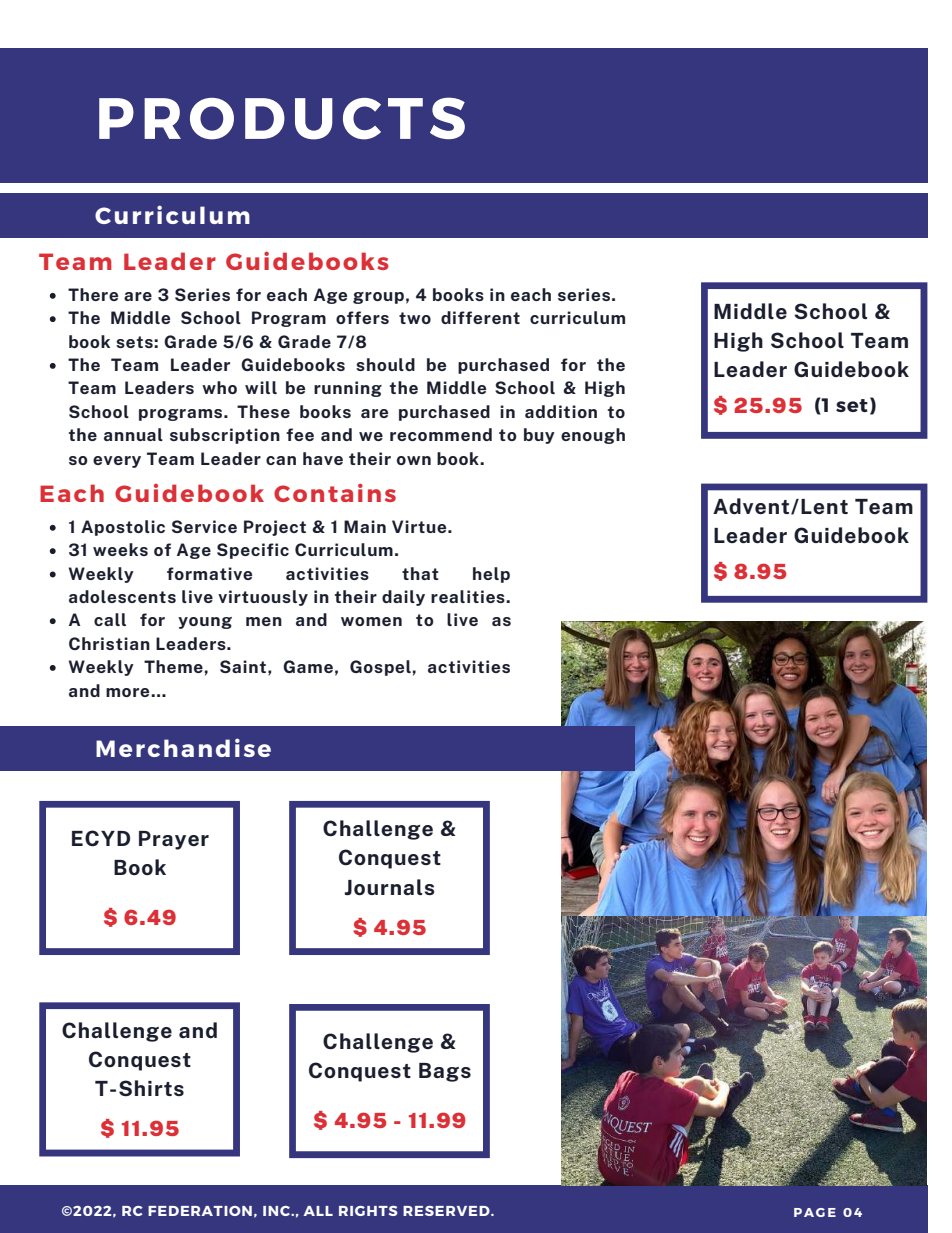  I want to click on realities, so click(469, 596).
